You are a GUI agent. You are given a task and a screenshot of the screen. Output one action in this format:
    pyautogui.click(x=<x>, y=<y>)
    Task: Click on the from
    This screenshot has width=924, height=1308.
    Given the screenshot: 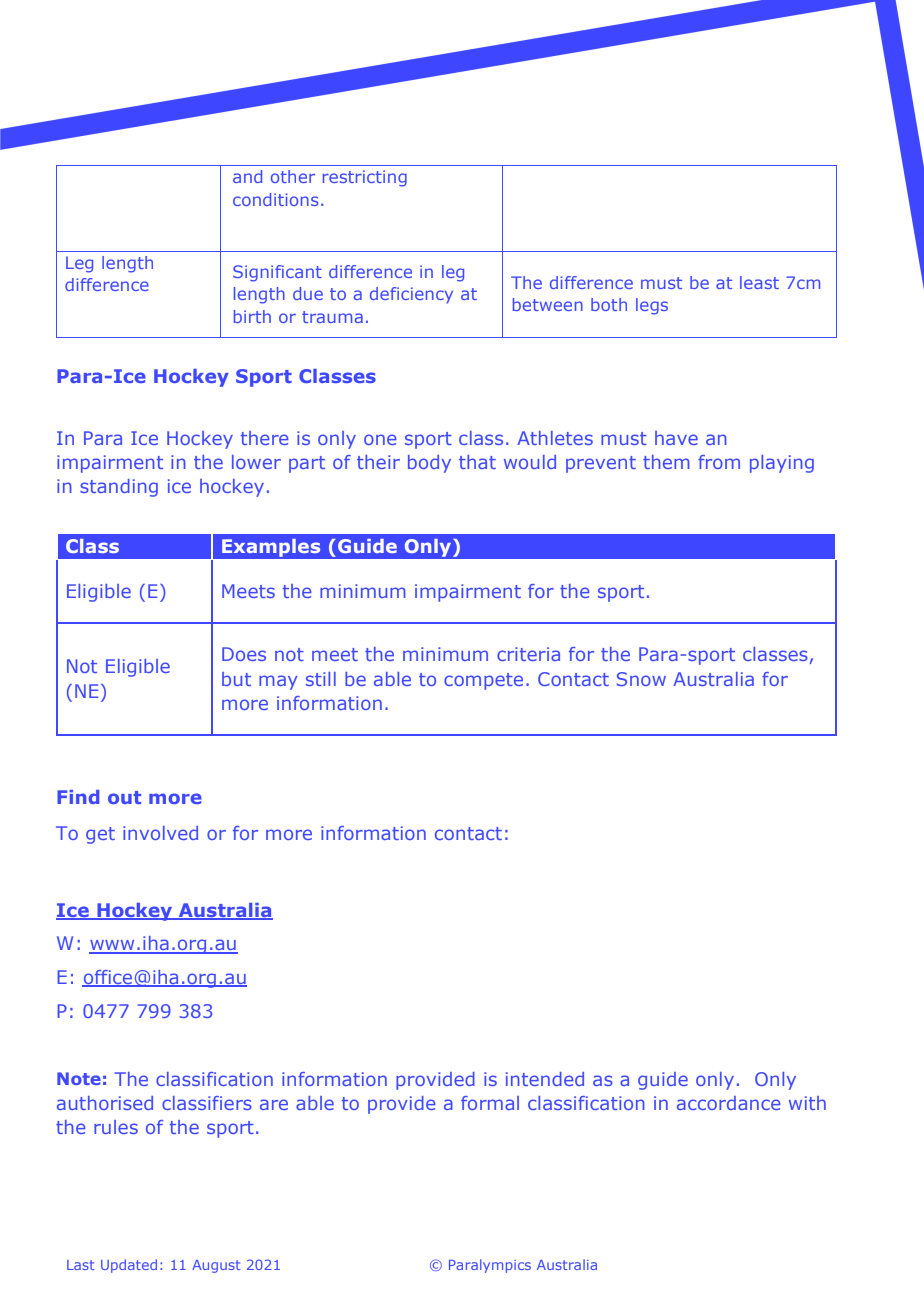 What is the action you would take?
    pyautogui.click(x=719, y=462)
